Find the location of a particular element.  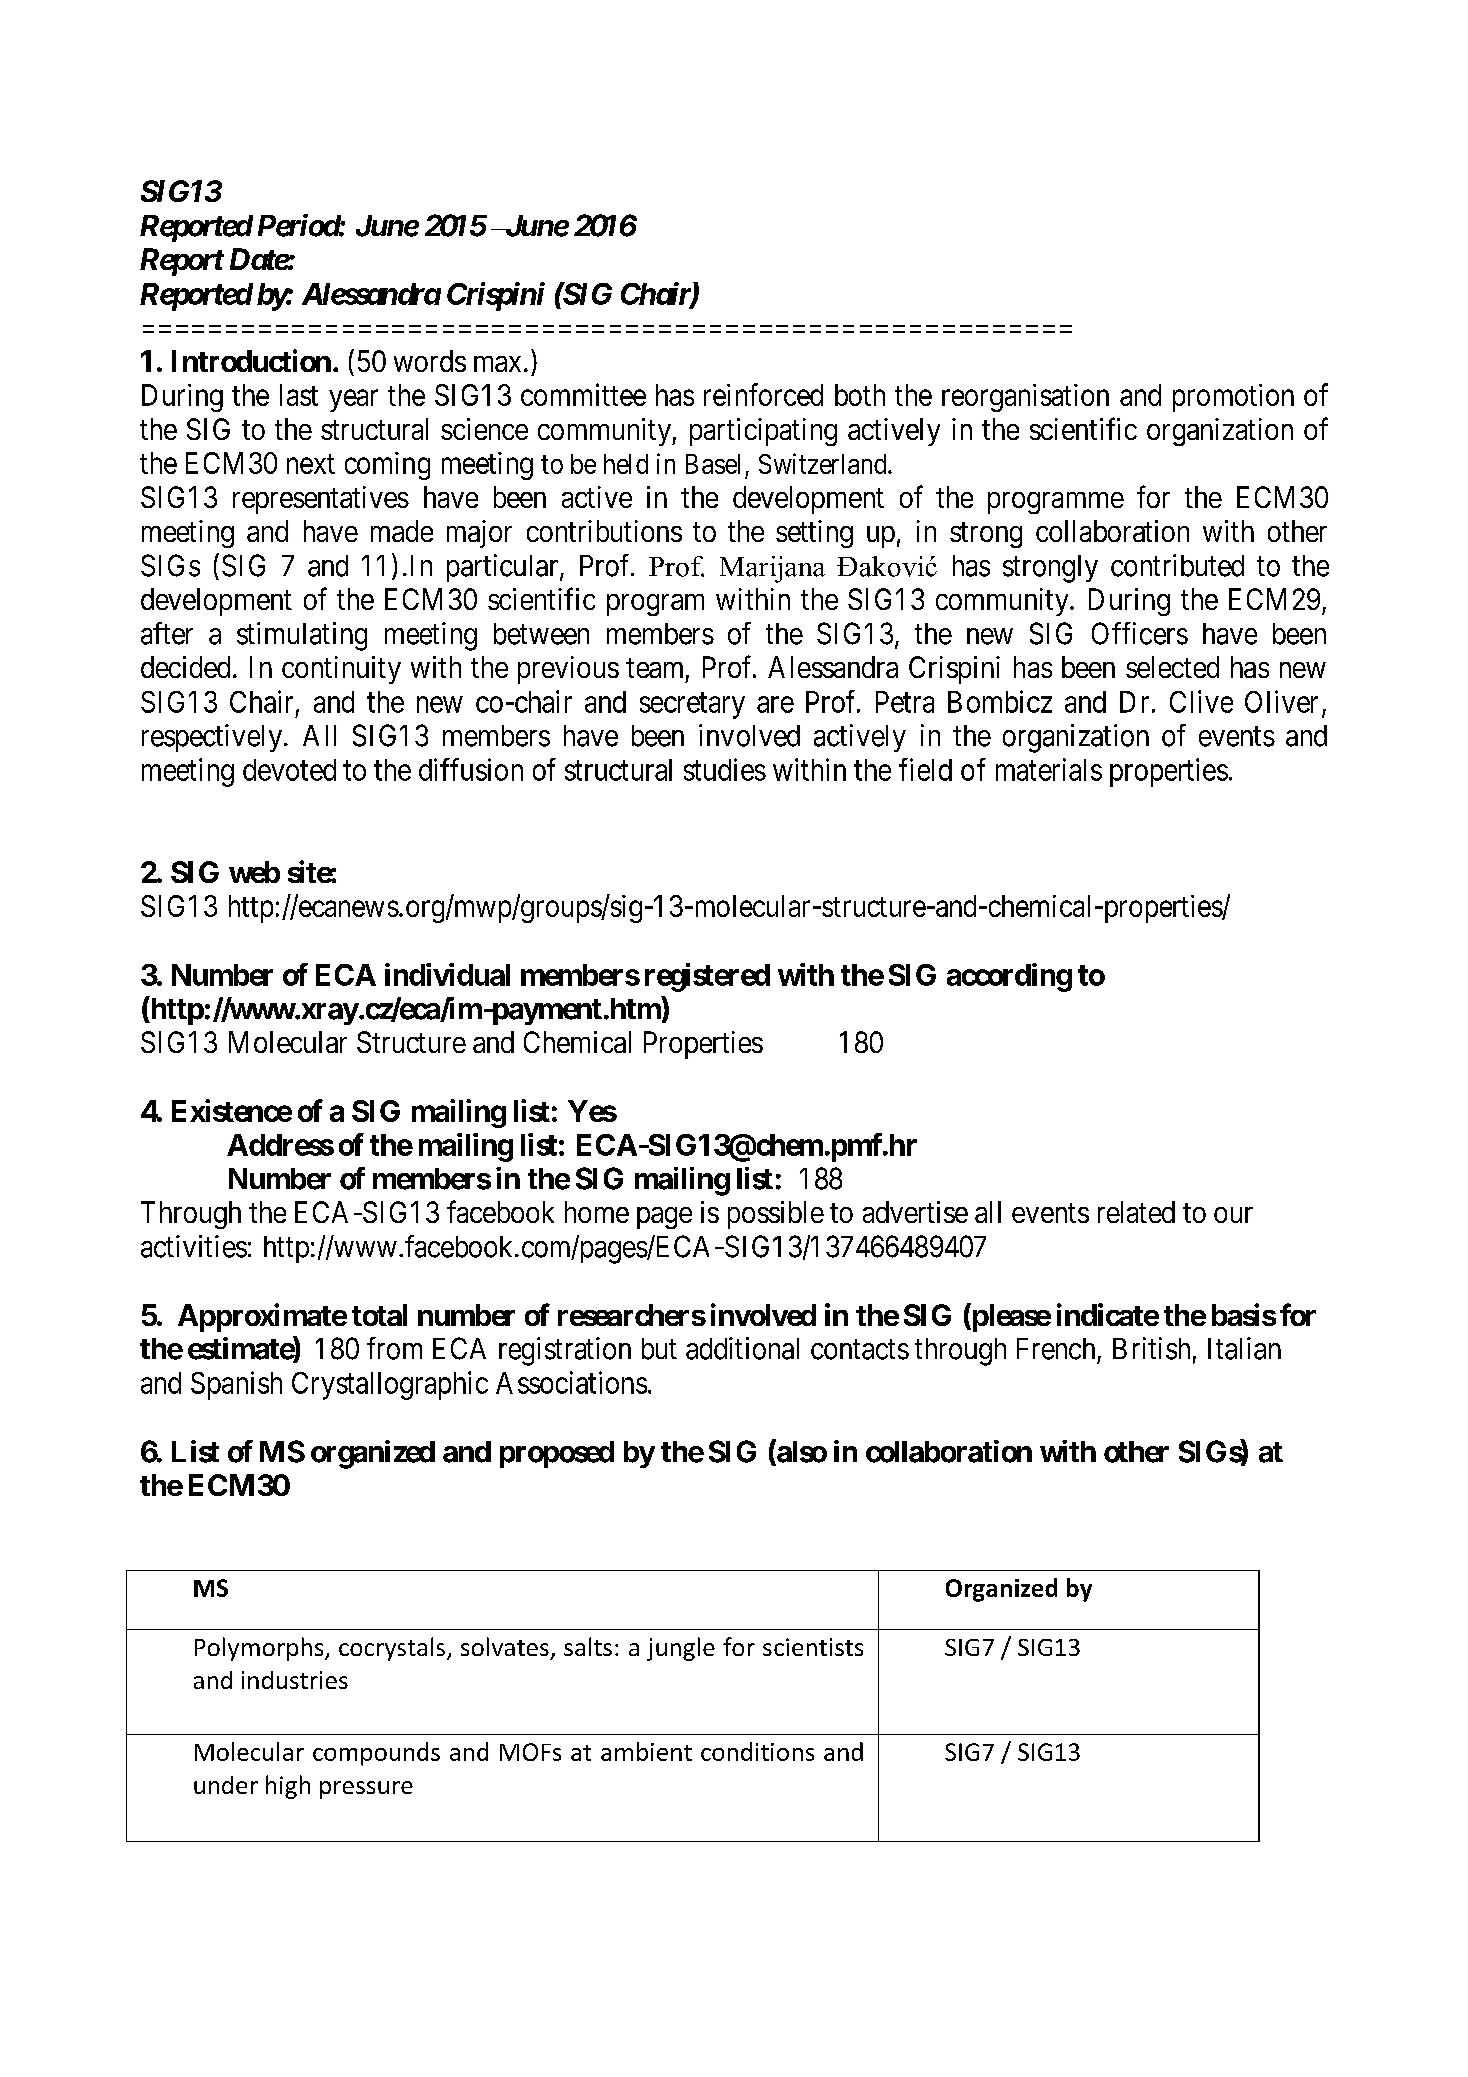

reinforced is located at coordinates (763, 394).
